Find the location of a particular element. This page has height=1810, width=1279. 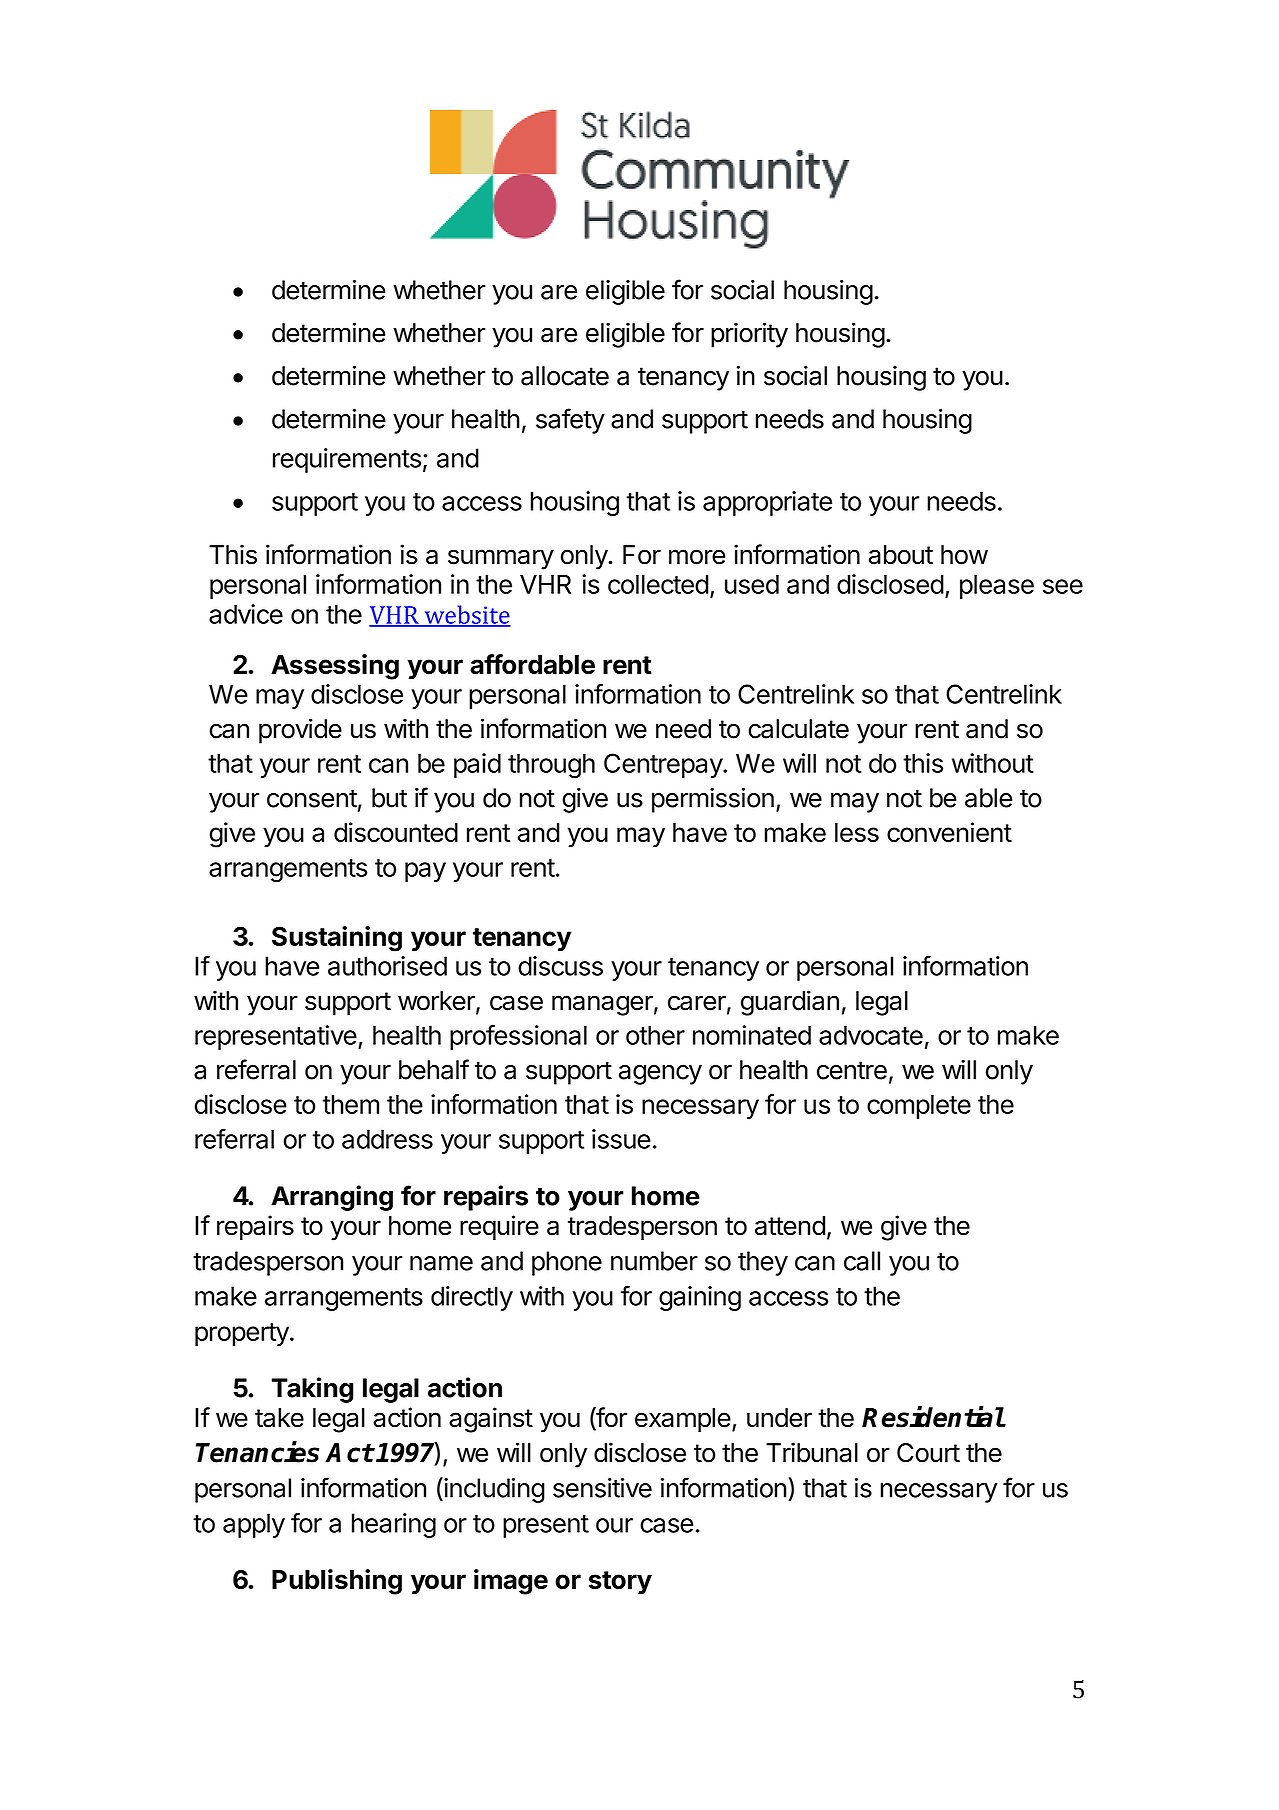

please is located at coordinates (997, 587).
